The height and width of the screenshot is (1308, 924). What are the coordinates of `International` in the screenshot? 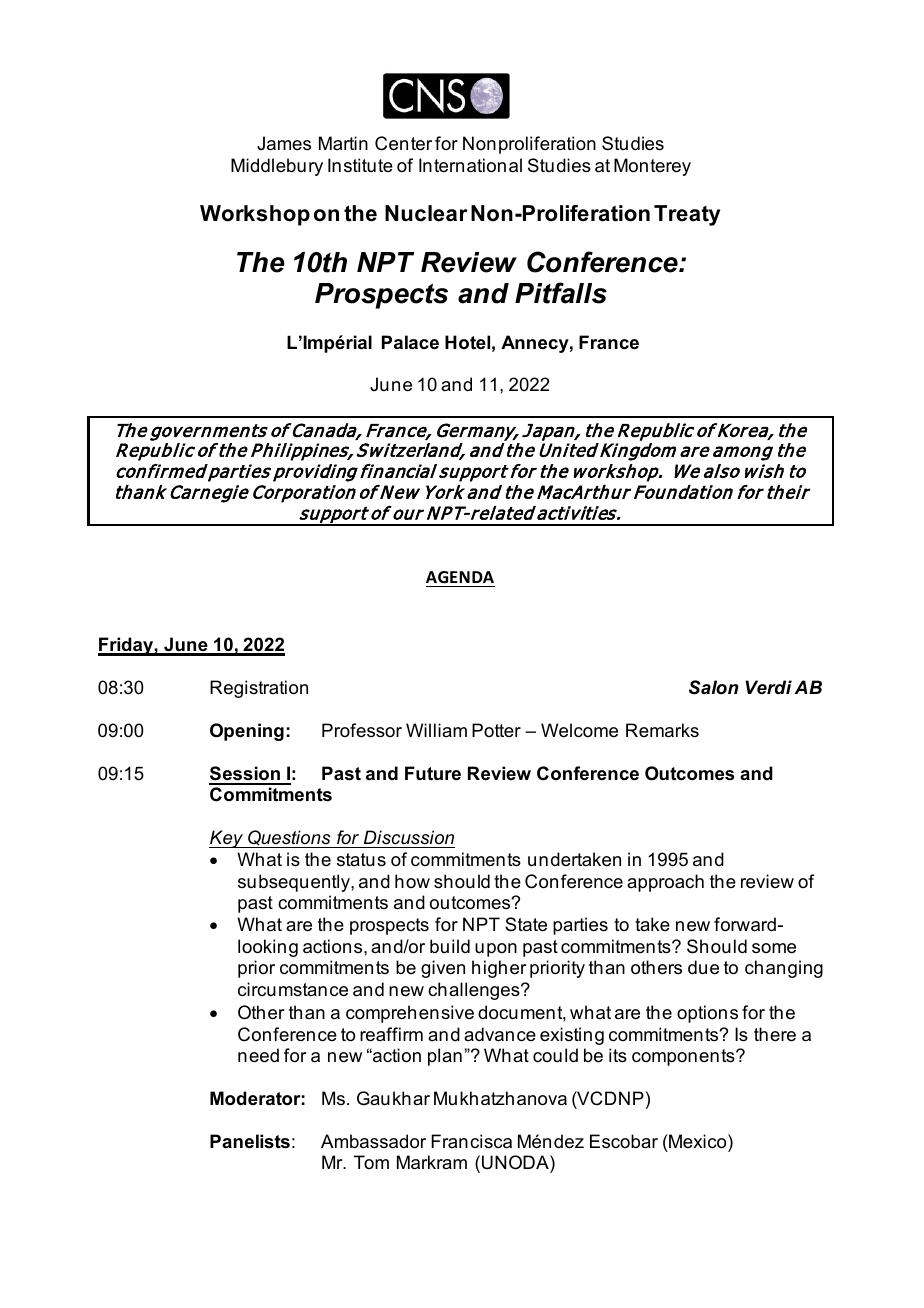 It's located at (470, 165).
